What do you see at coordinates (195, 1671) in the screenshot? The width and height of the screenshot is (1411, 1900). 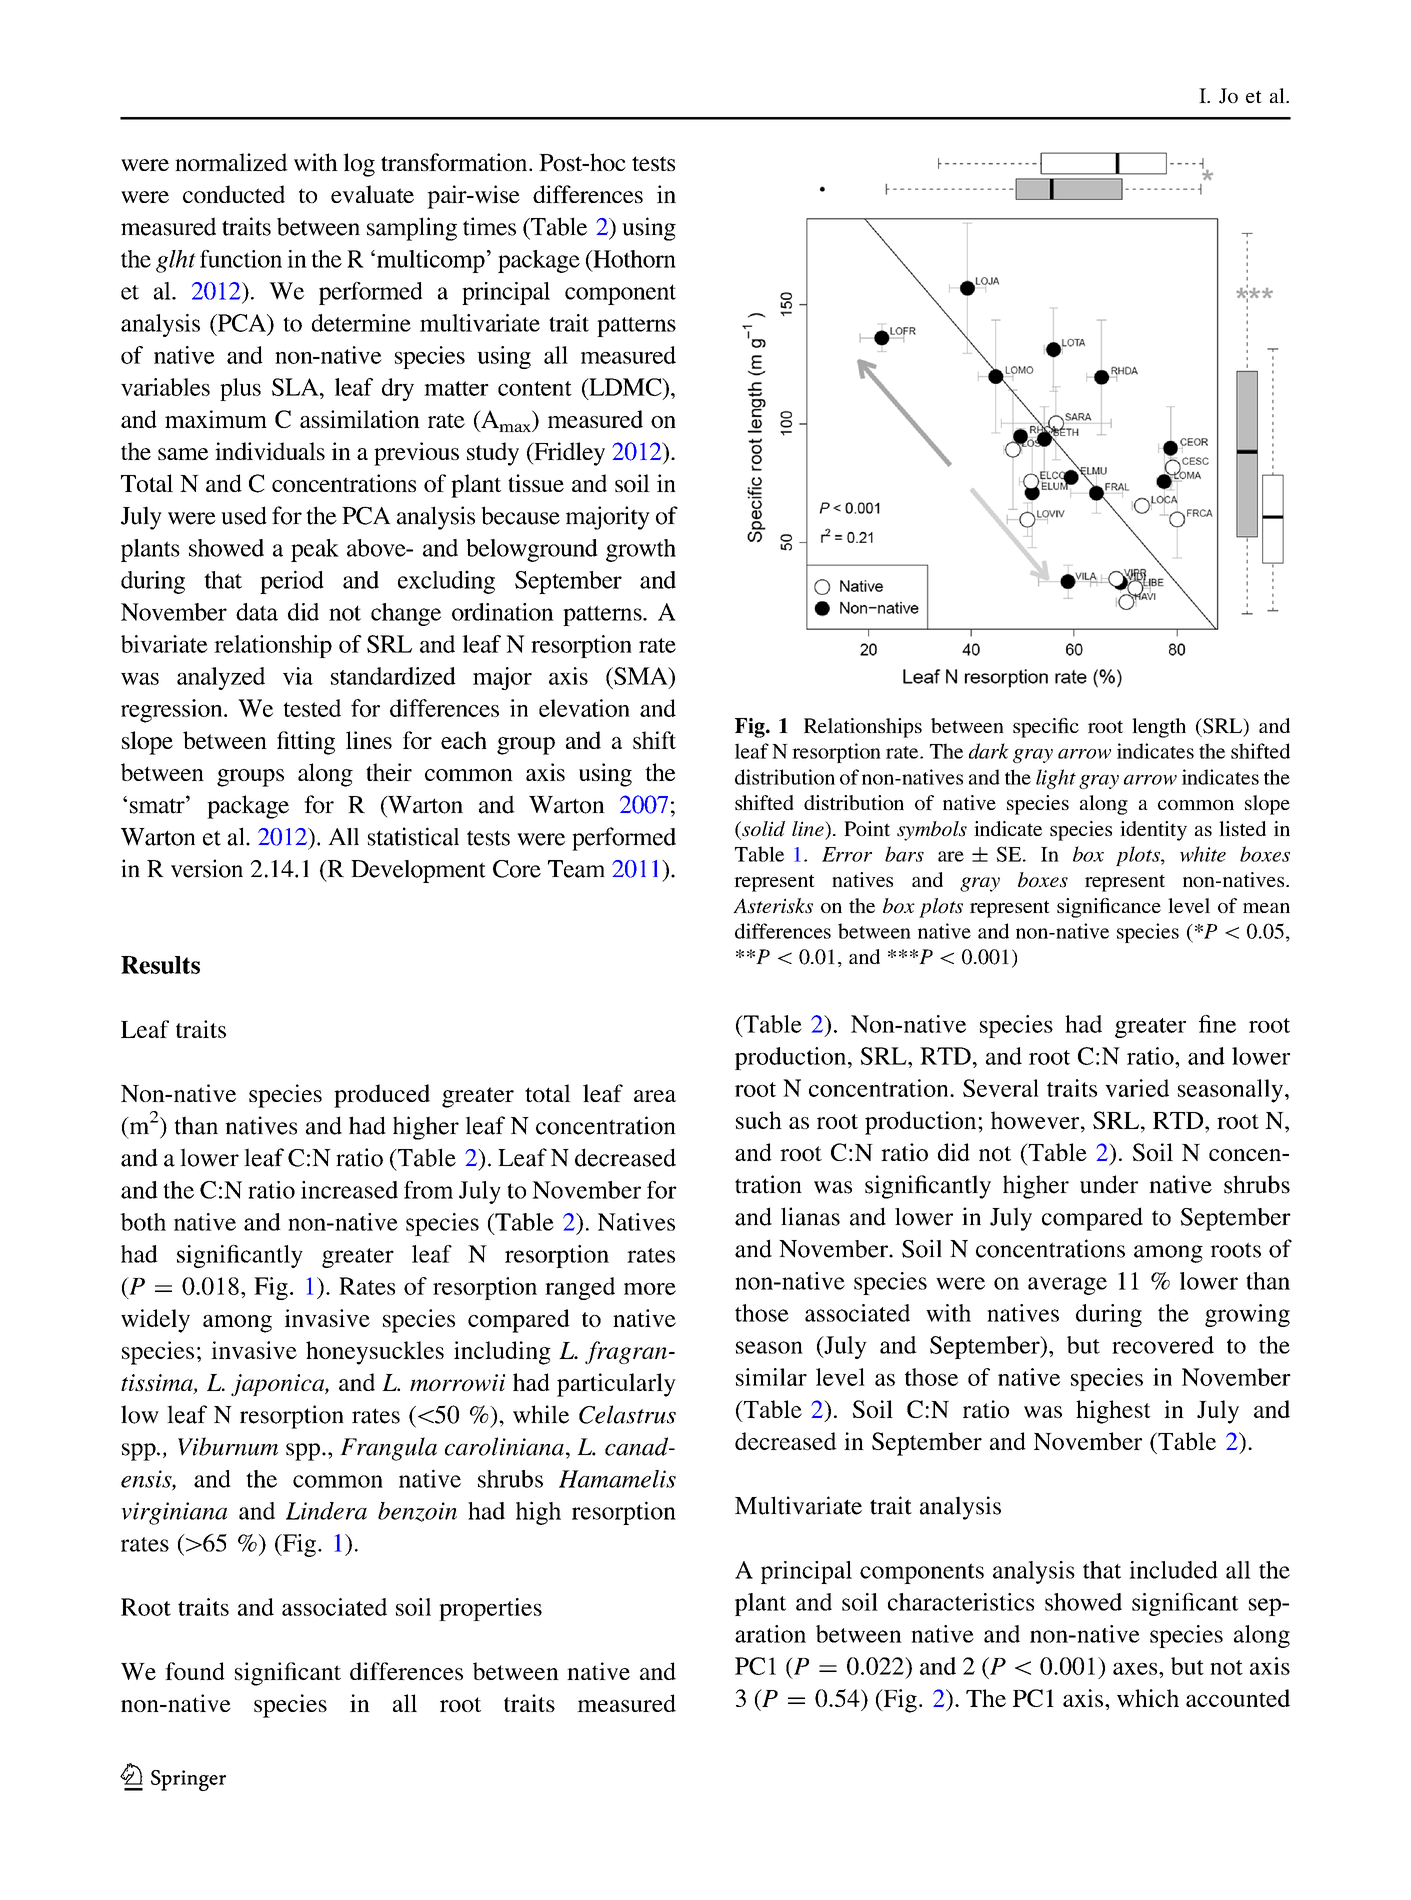 I see `found` at bounding box center [195, 1671].
